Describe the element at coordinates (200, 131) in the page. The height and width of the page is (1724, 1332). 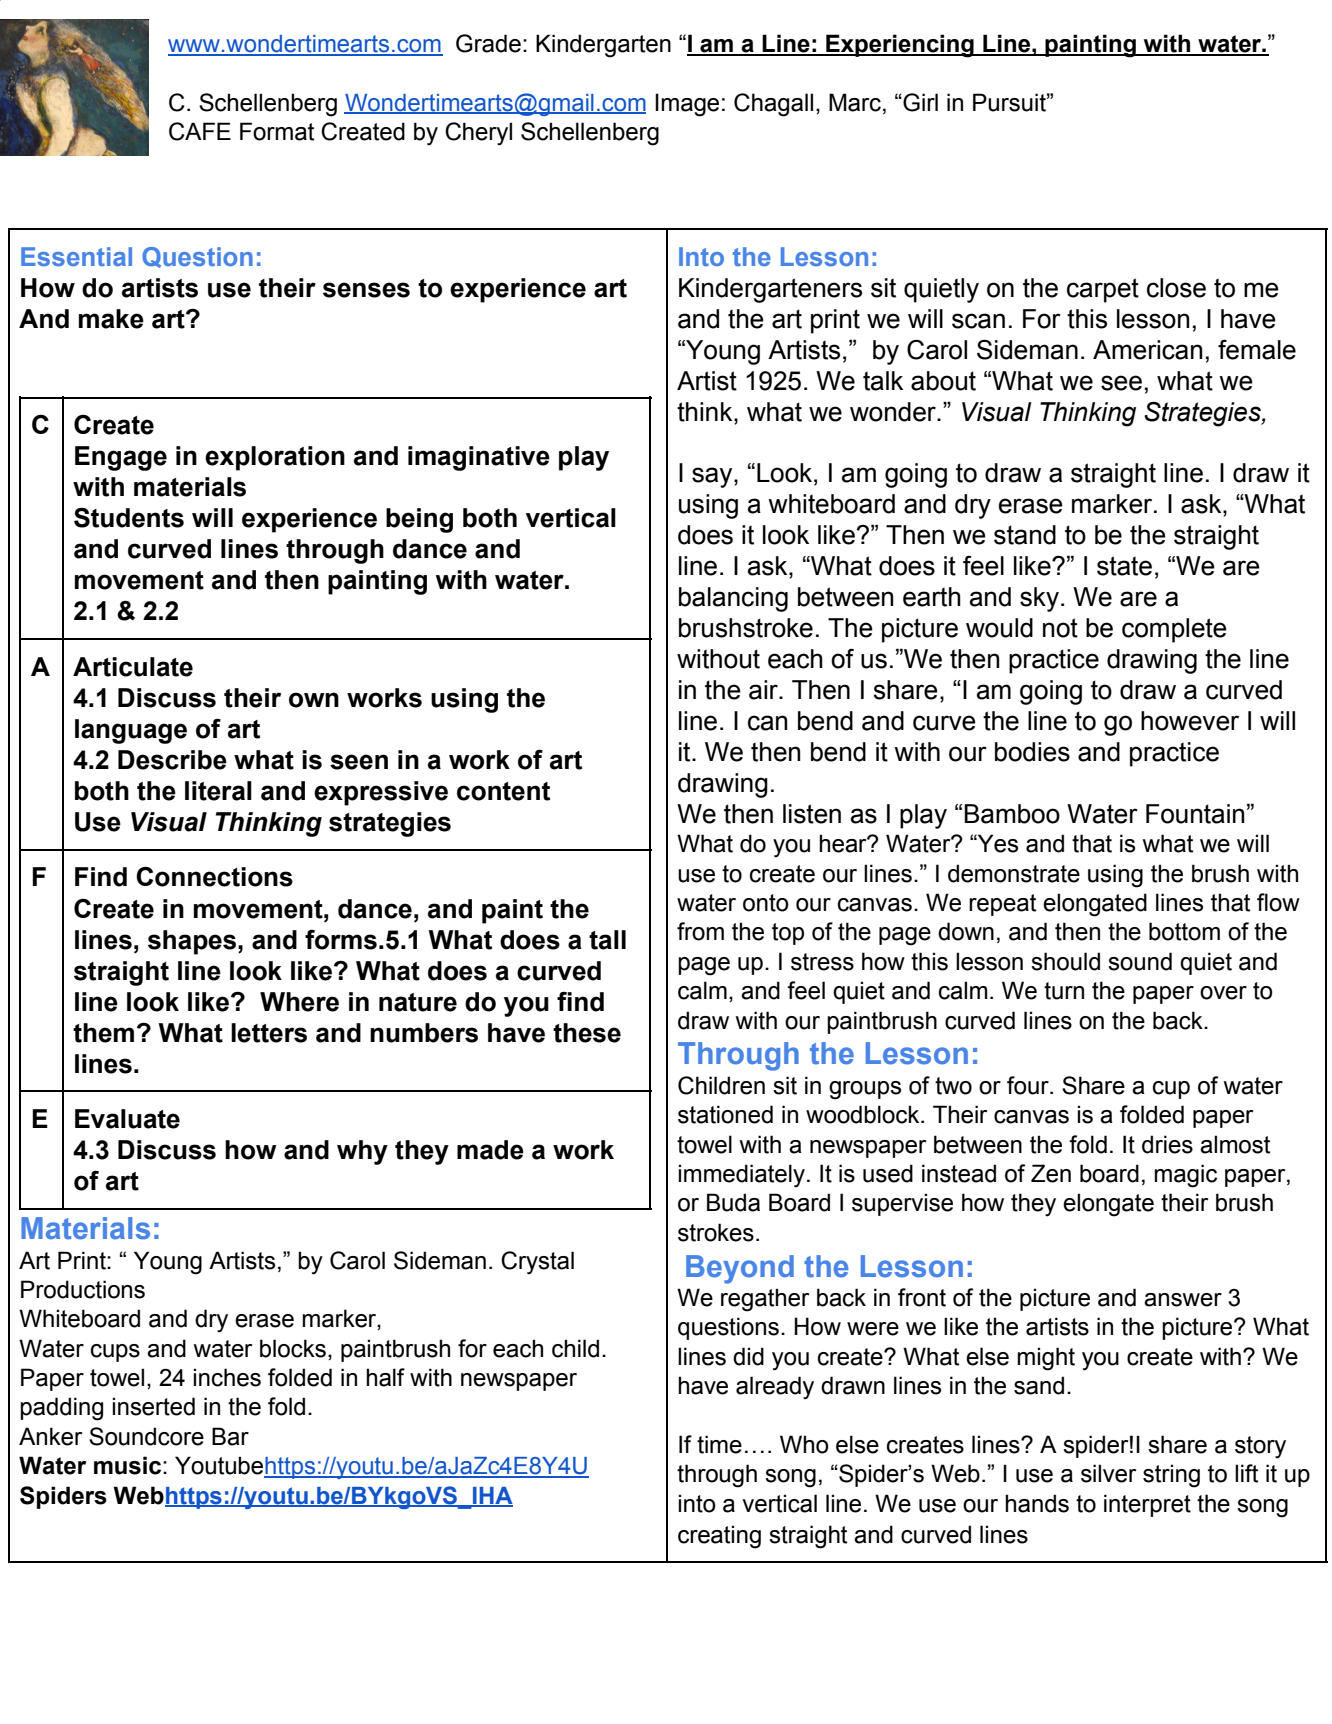
I see `CAFE` at that location.
